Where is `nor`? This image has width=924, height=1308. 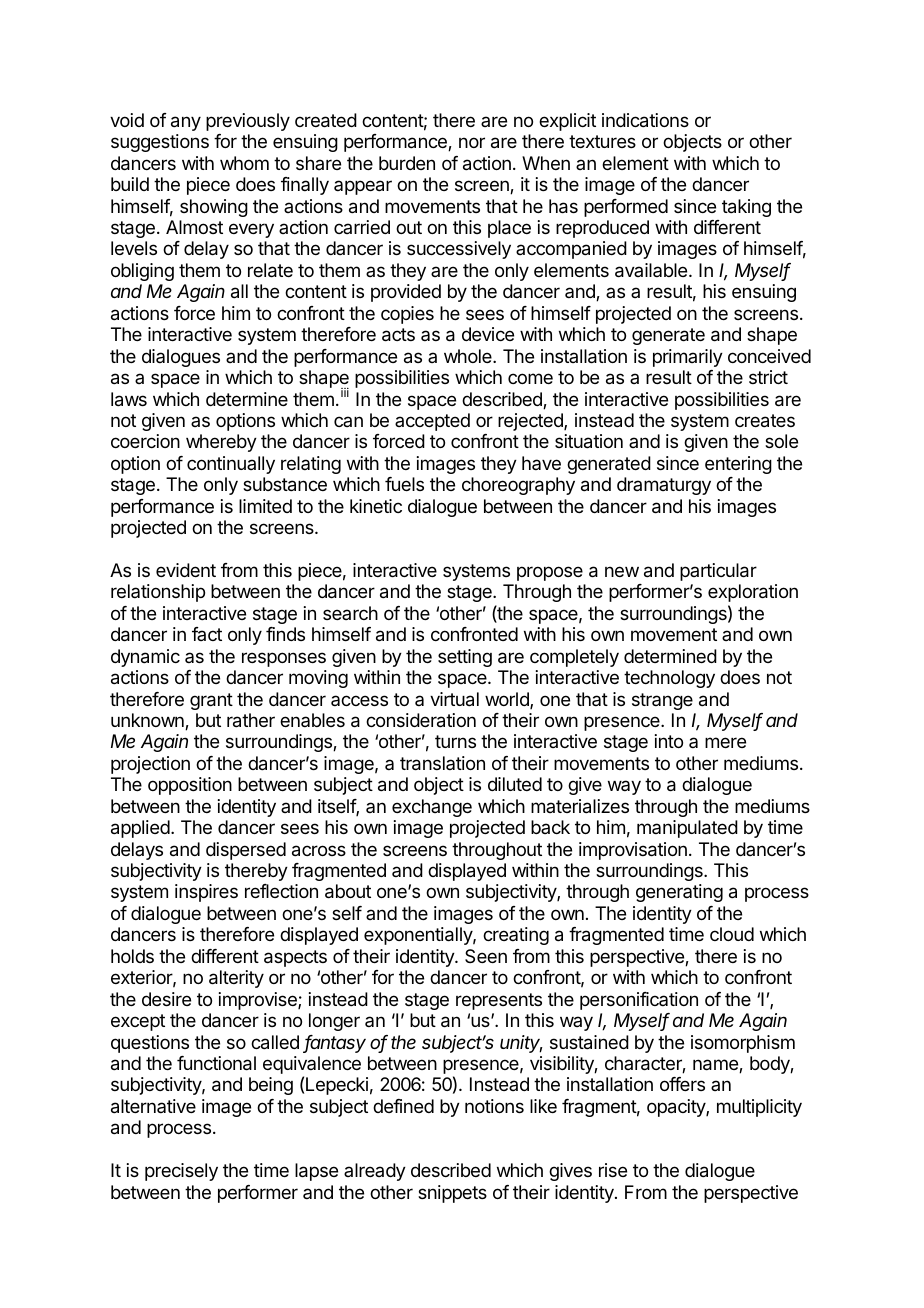
nor is located at coordinates (472, 142).
